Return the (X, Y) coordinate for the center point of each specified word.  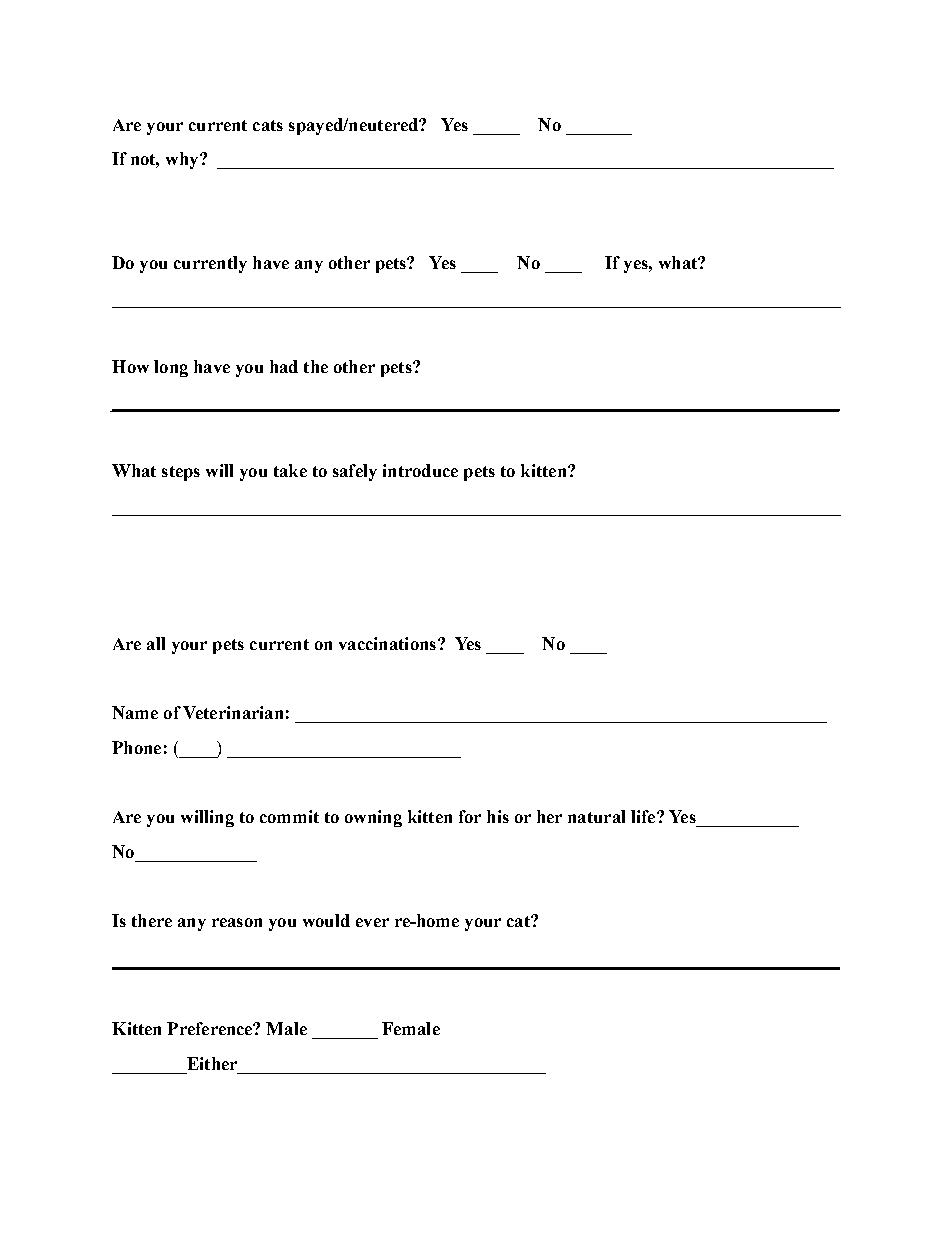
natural (596, 816)
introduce (420, 470)
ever (372, 922)
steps (181, 473)
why (183, 160)
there (152, 920)
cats (268, 125)
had (284, 366)
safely (355, 472)
